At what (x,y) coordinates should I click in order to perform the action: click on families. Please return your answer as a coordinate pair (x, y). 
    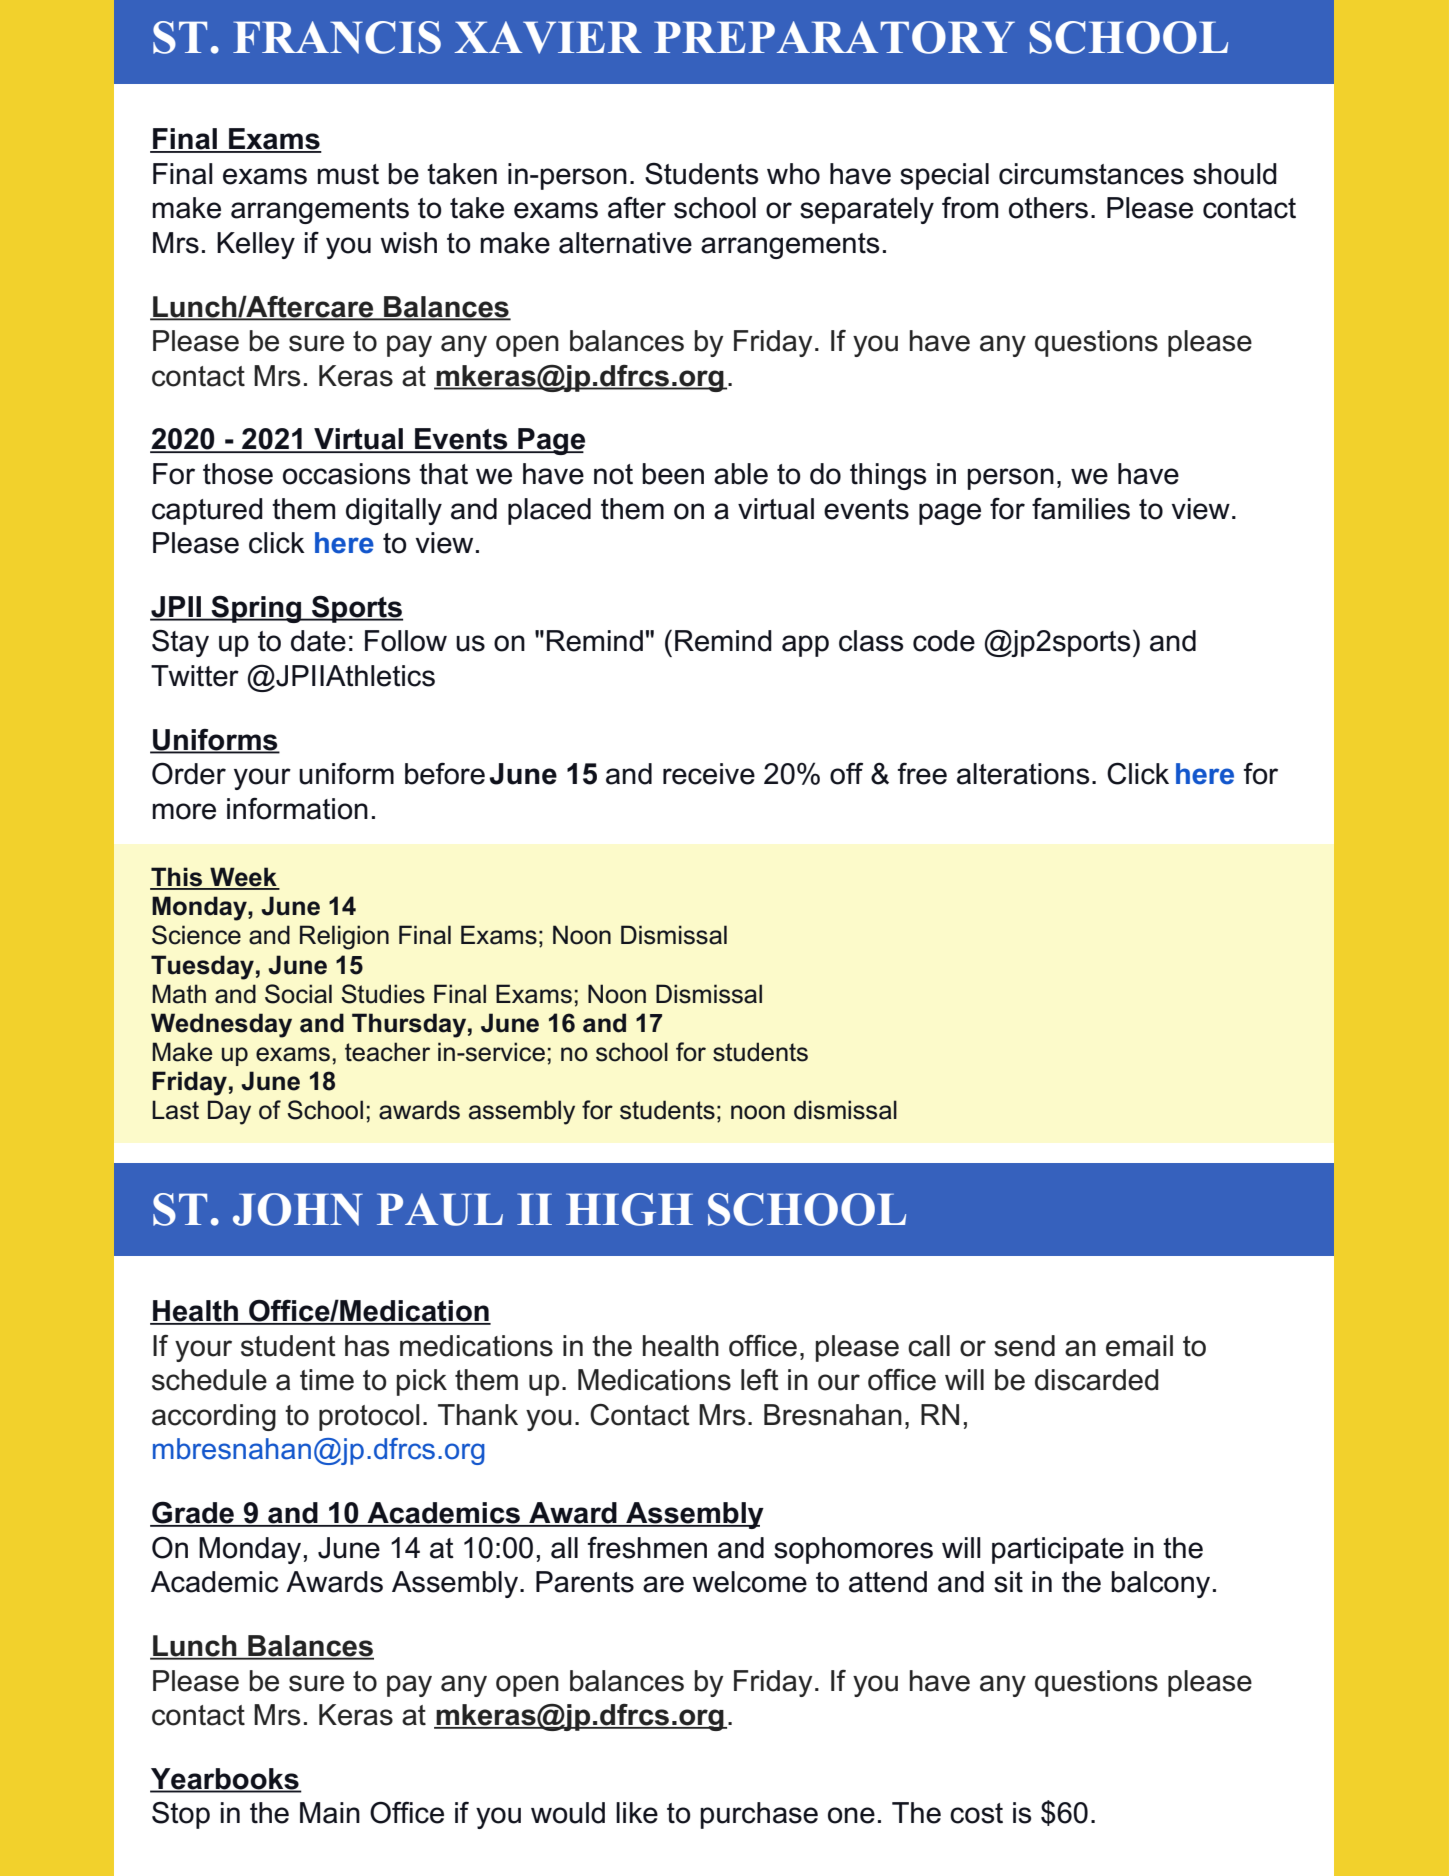
    Looking at the image, I should click on (1081, 509).
